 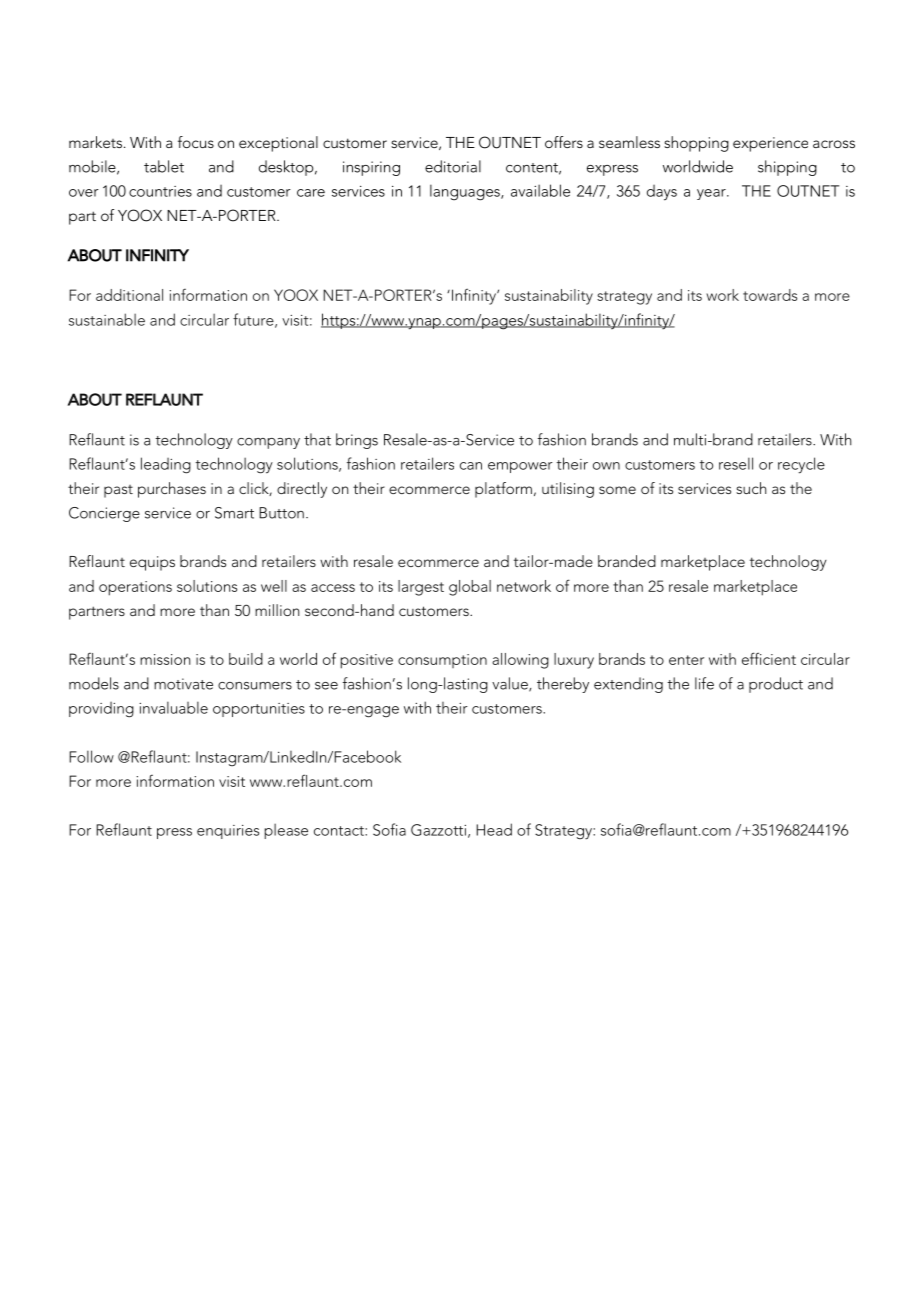 What do you see at coordinates (503, 490) in the image?
I see `platform` at bounding box center [503, 490].
